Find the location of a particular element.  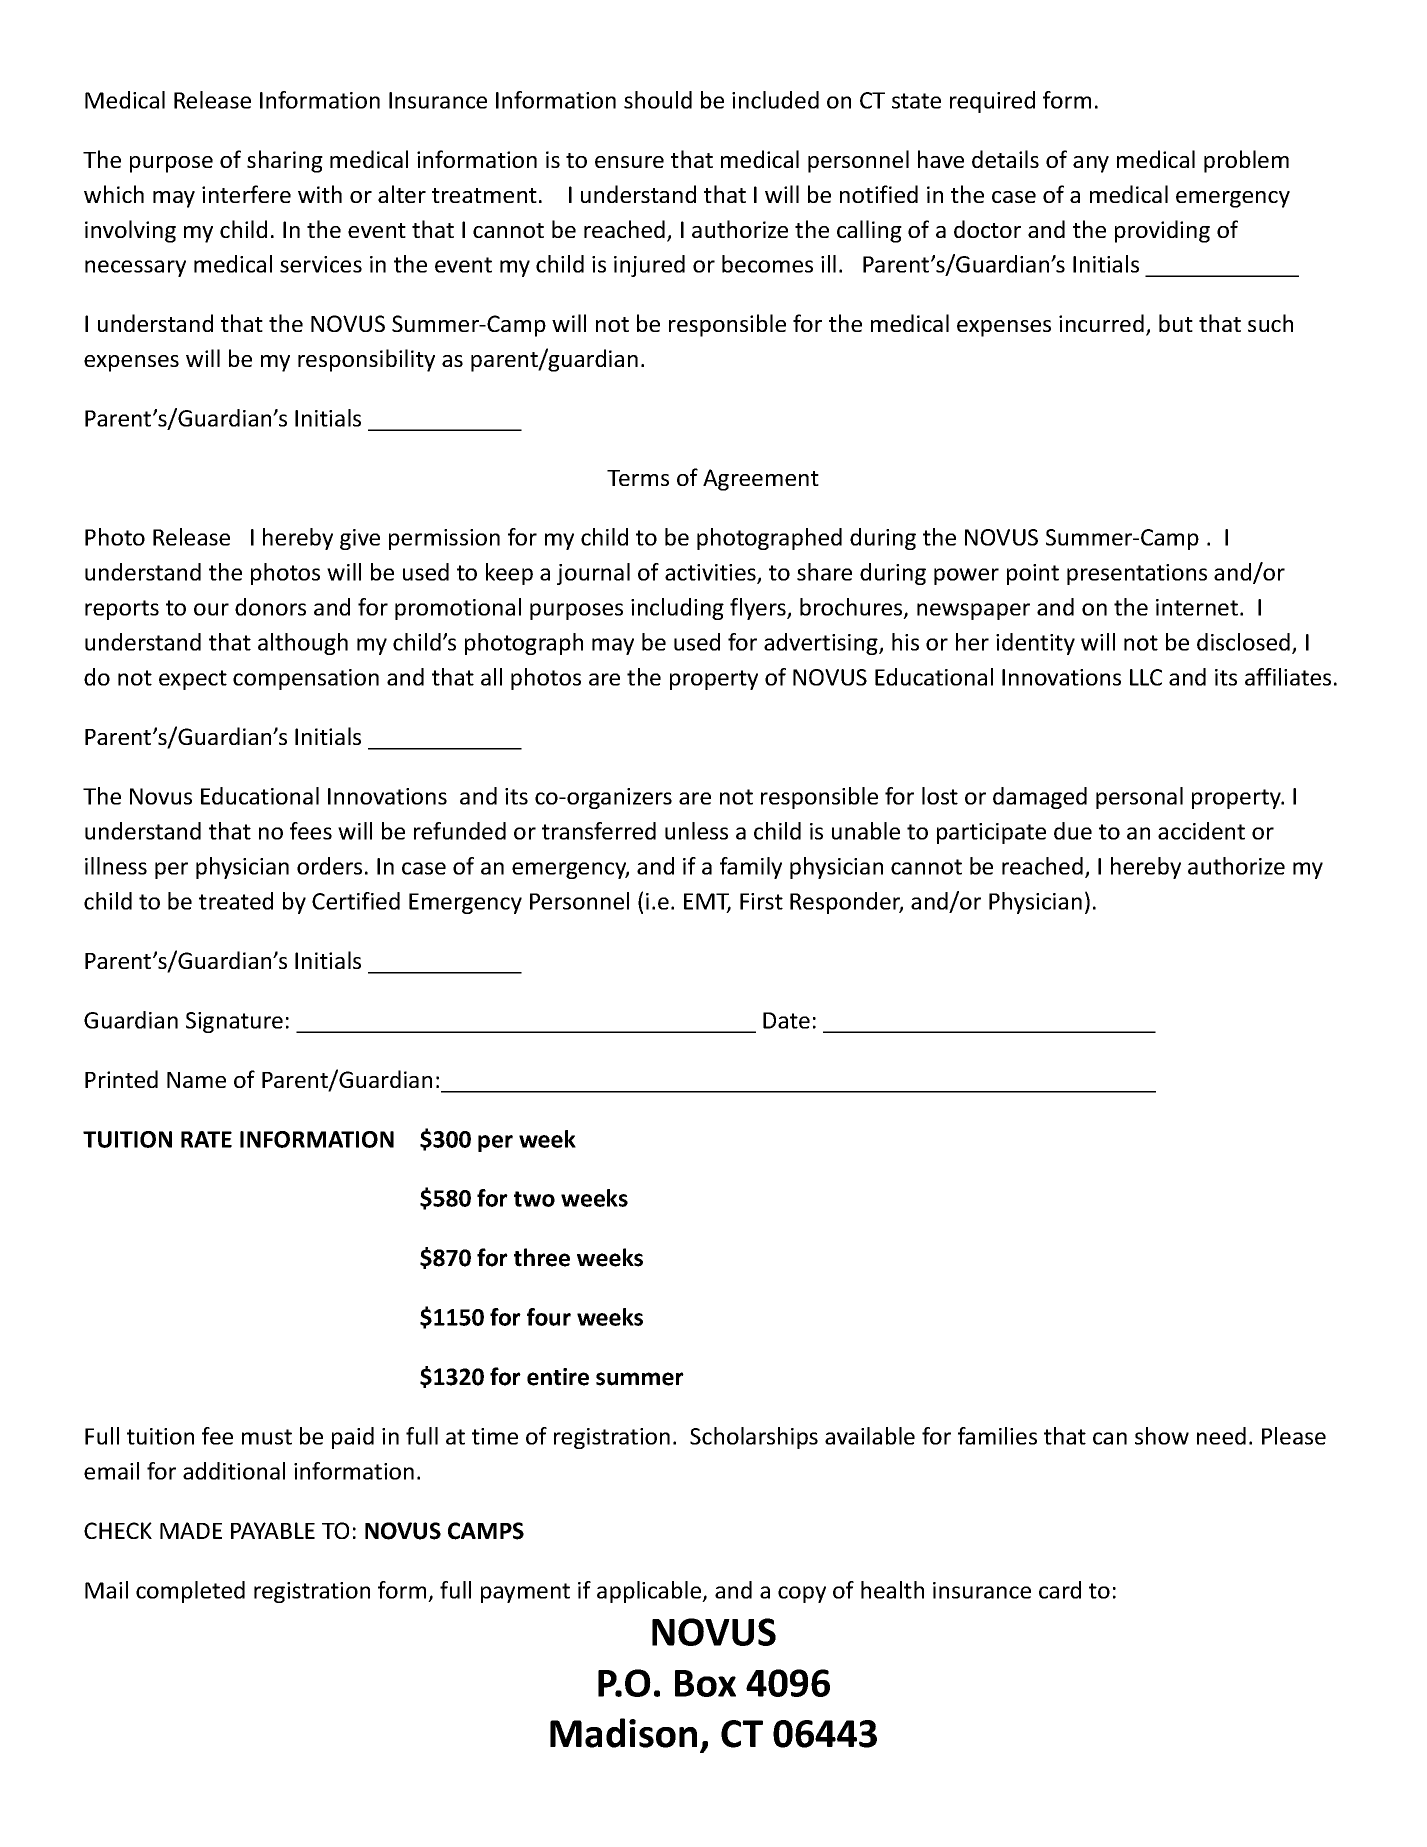

sharing is located at coordinates (285, 161).
